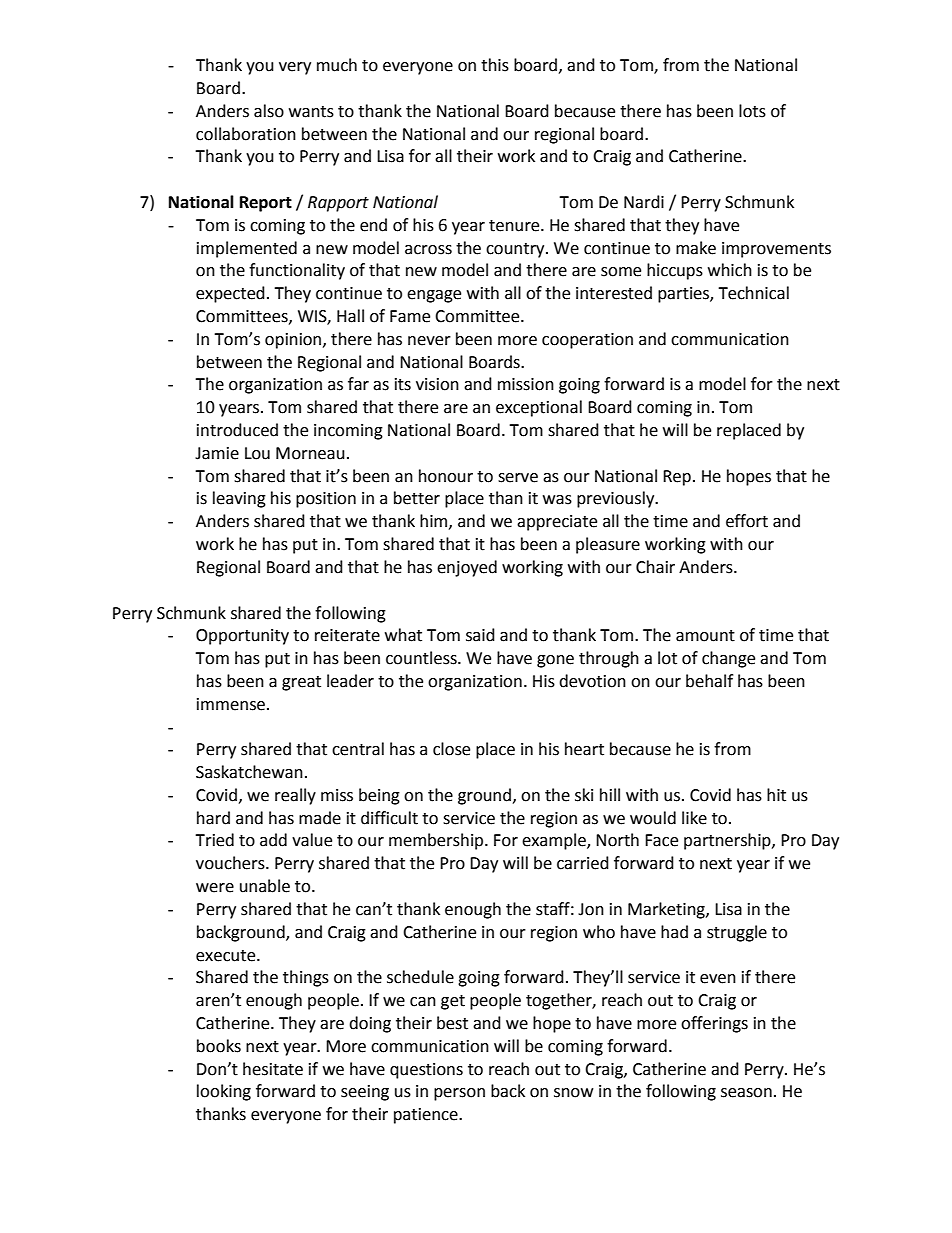 The height and width of the image is (1233, 952). What do you see at coordinates (294, 341) in the image?
I see `opinion` at bounding box center [294, 341].
